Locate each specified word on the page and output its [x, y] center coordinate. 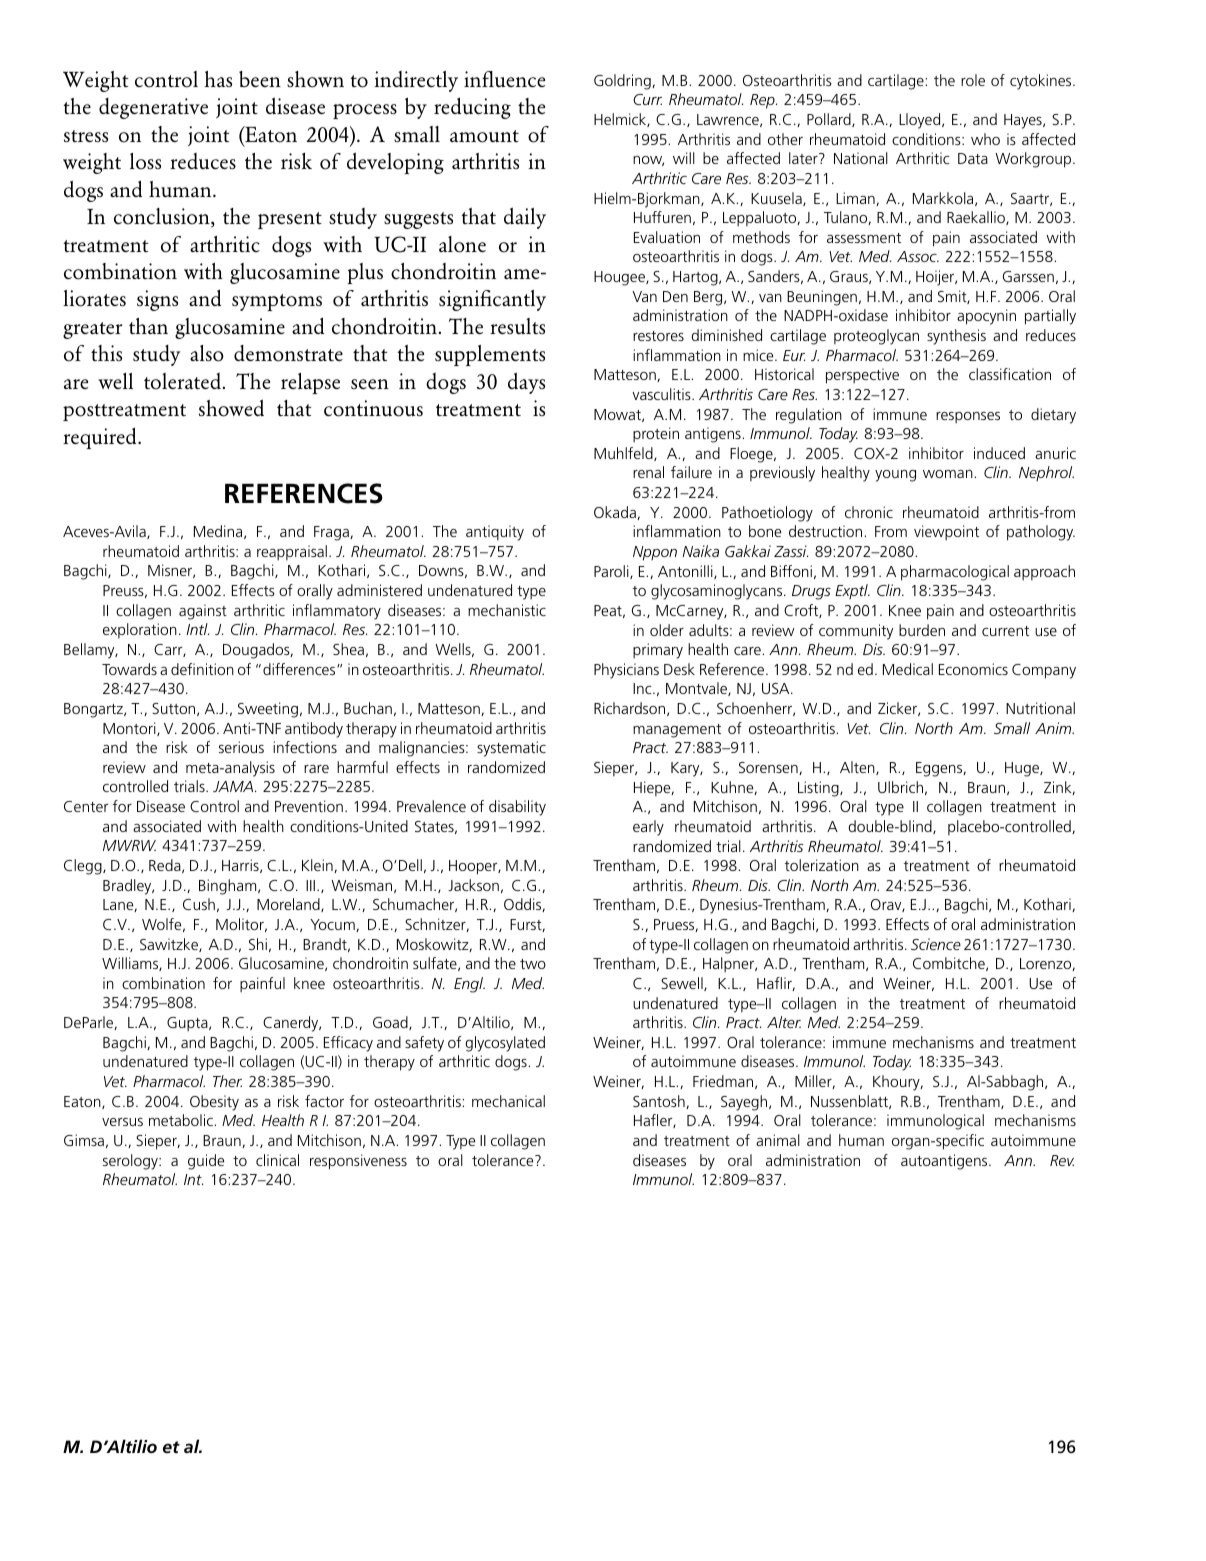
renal [648, 472]
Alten [858, 768]
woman [949, 474]
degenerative [153, 108]
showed [231, 408]
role [973, 80]
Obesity [214, 1103]
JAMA [234, 786]
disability [517, 808]
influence [504, 79]
